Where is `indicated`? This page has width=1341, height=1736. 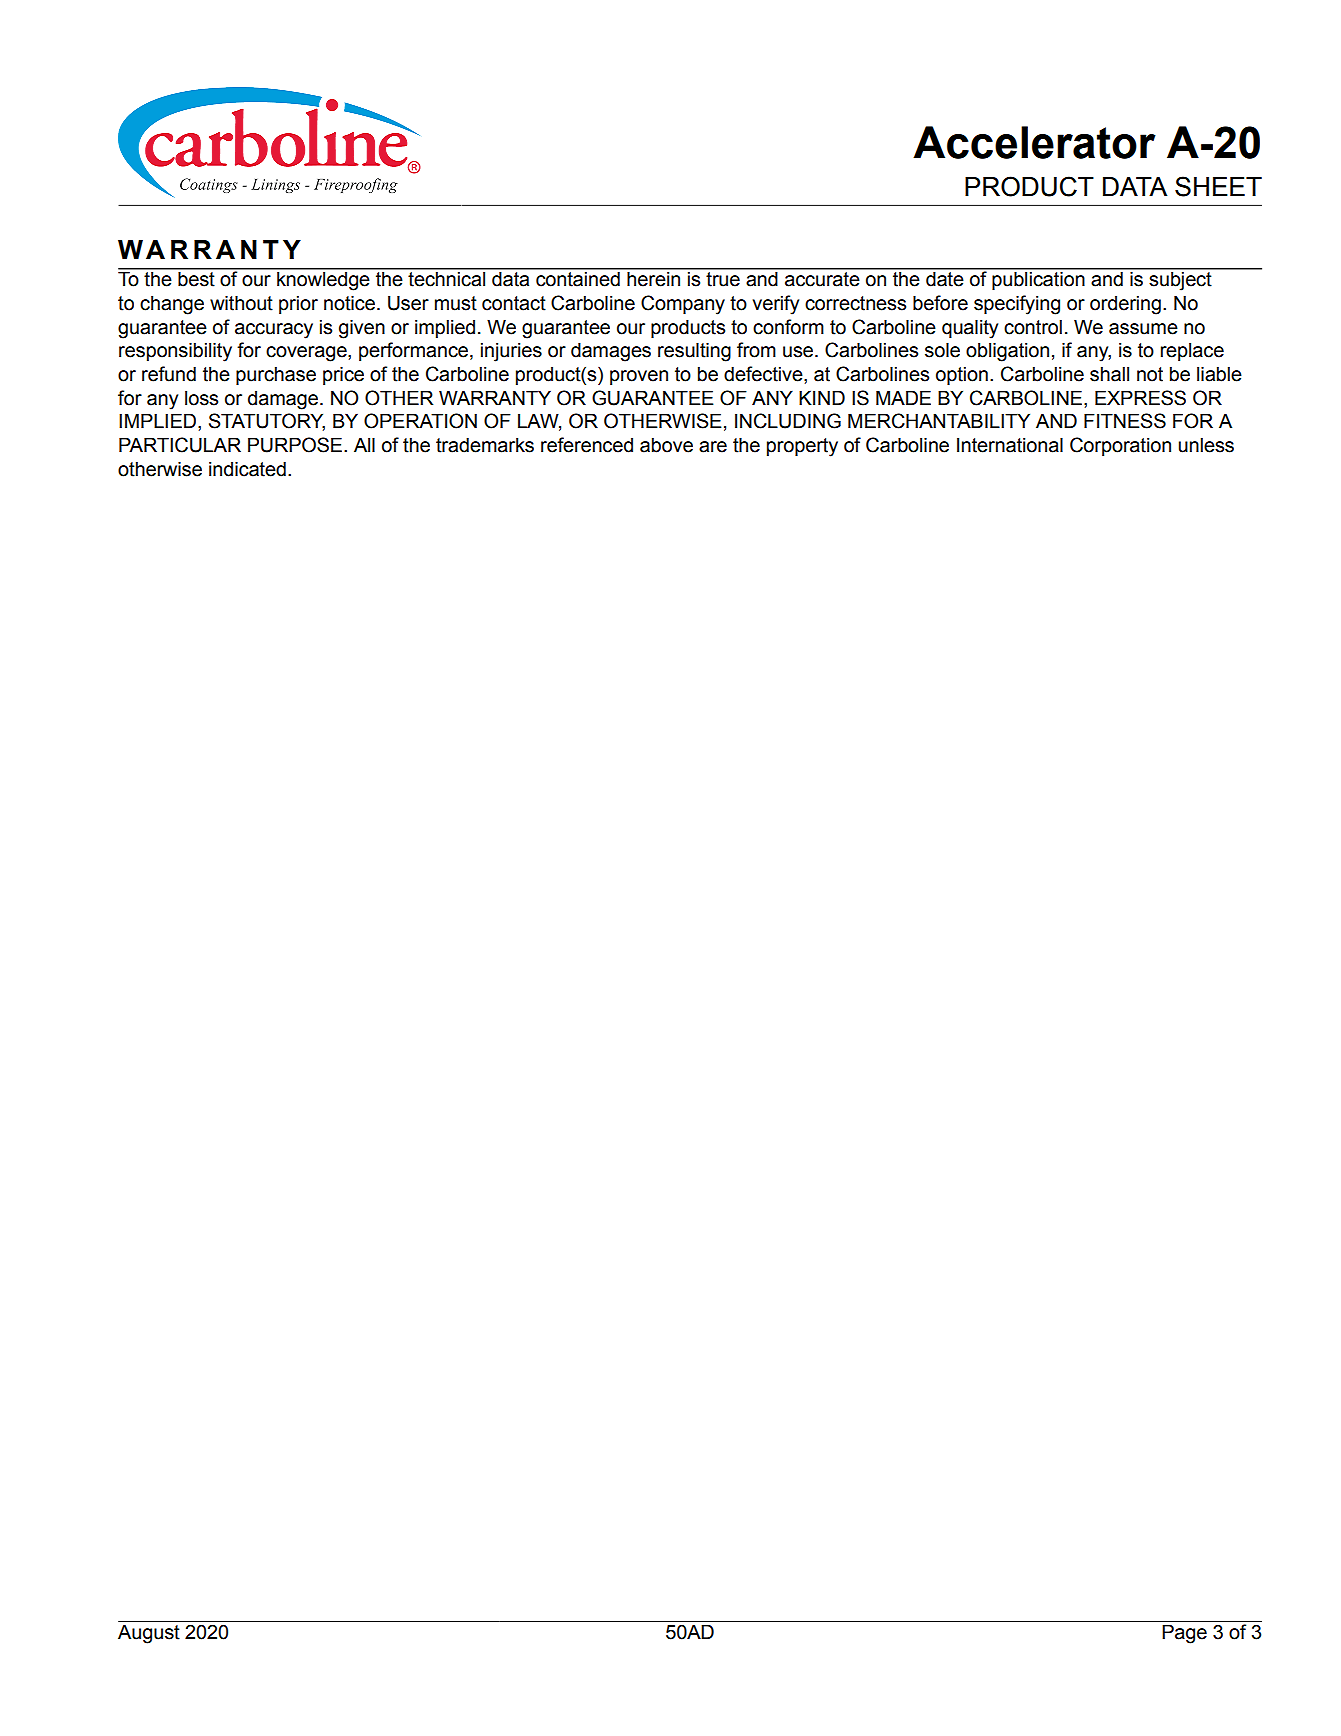
indicated is located at coordinates (247, 469).
